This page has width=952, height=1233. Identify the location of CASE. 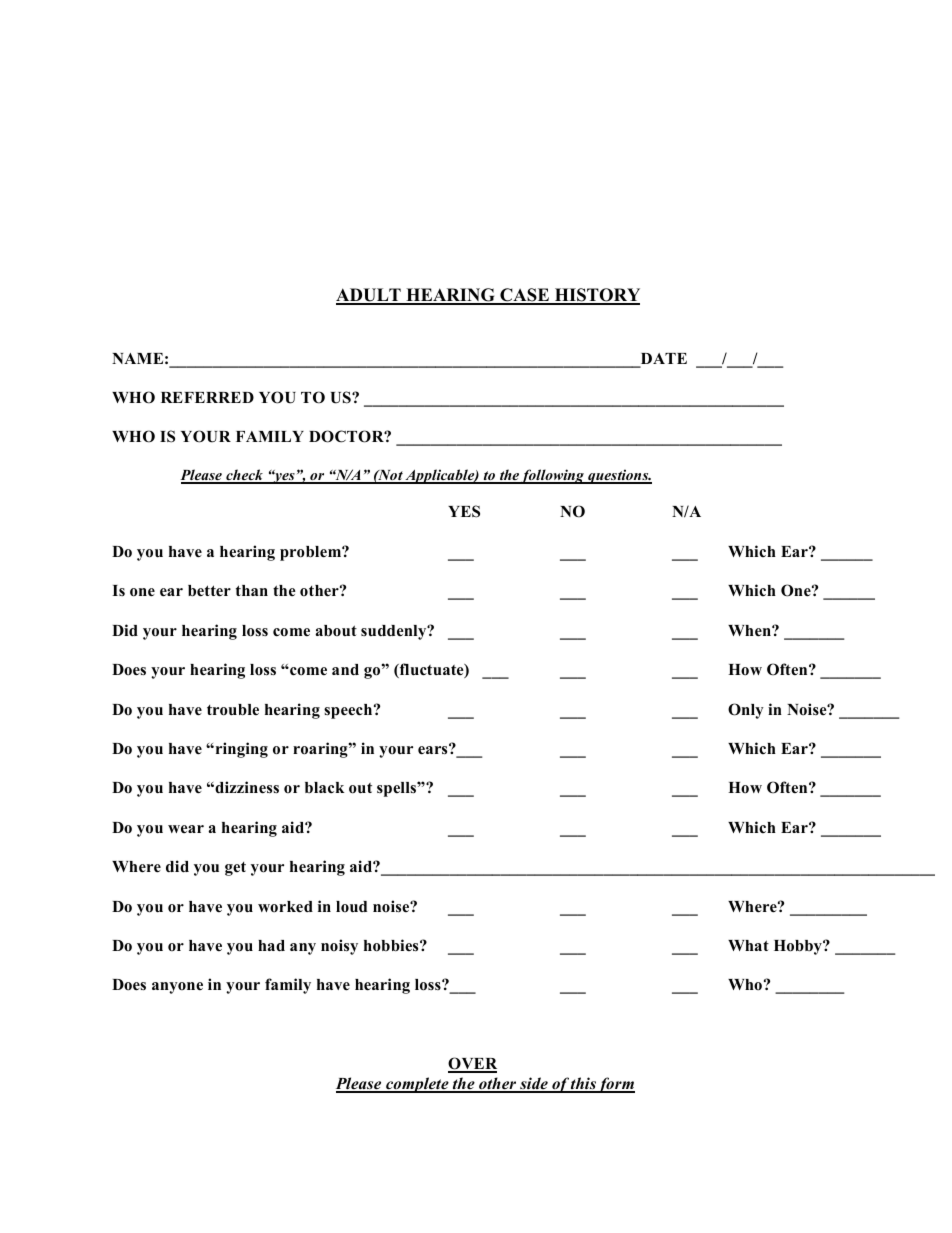
(524, 296).
